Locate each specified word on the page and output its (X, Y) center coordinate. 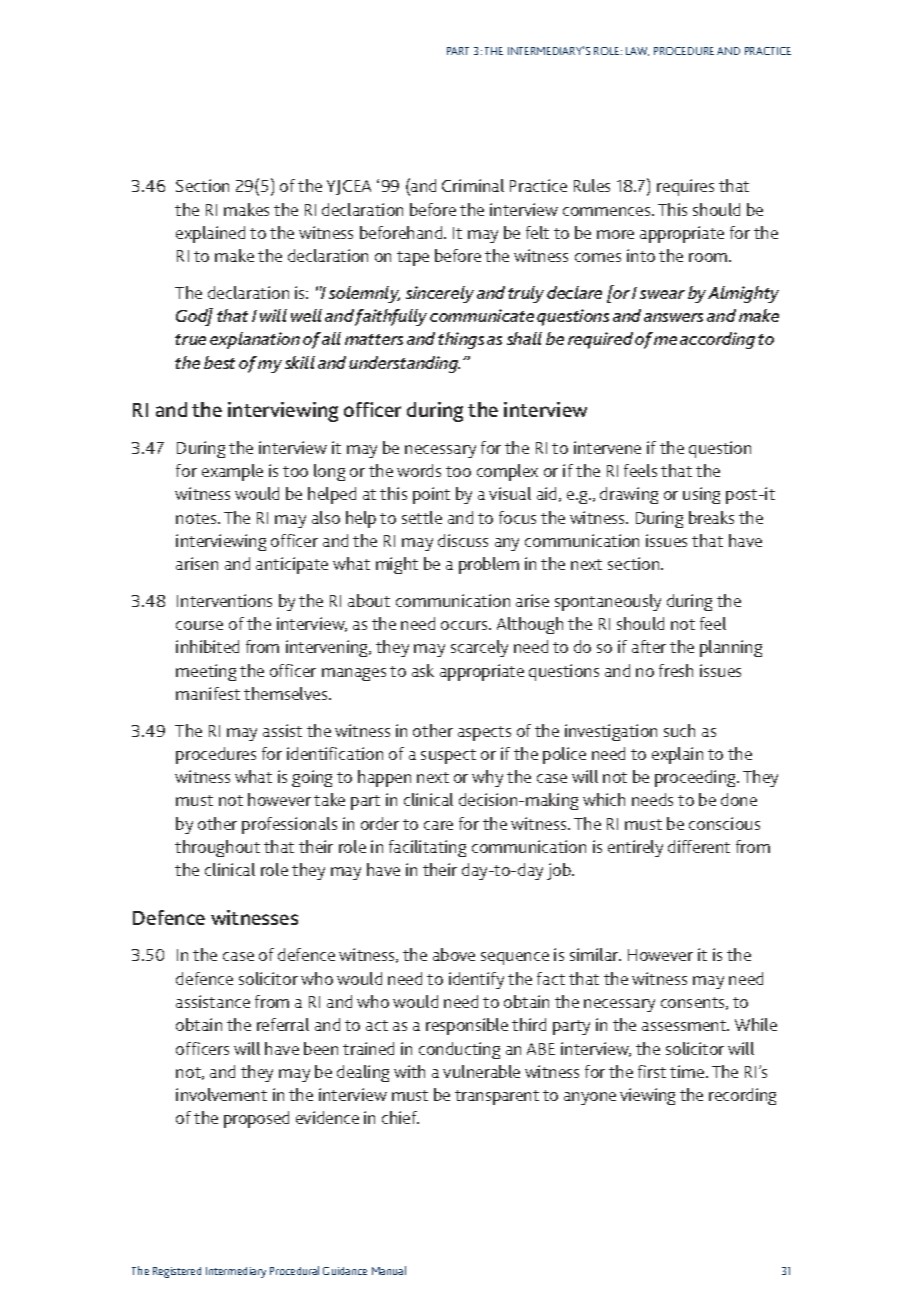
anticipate (292, 565)
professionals (289, 825)
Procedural (294, 1270)
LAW (637, 51)
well (306, 315)
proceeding (696, 778)
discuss (463, 540)
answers (673, 317)
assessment (685, 1025)
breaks (711, 517)
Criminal (473, 185)
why (487, 778)
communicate (482, 315)
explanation (255, 340)
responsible (467, 1026)
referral (283, 1024)
